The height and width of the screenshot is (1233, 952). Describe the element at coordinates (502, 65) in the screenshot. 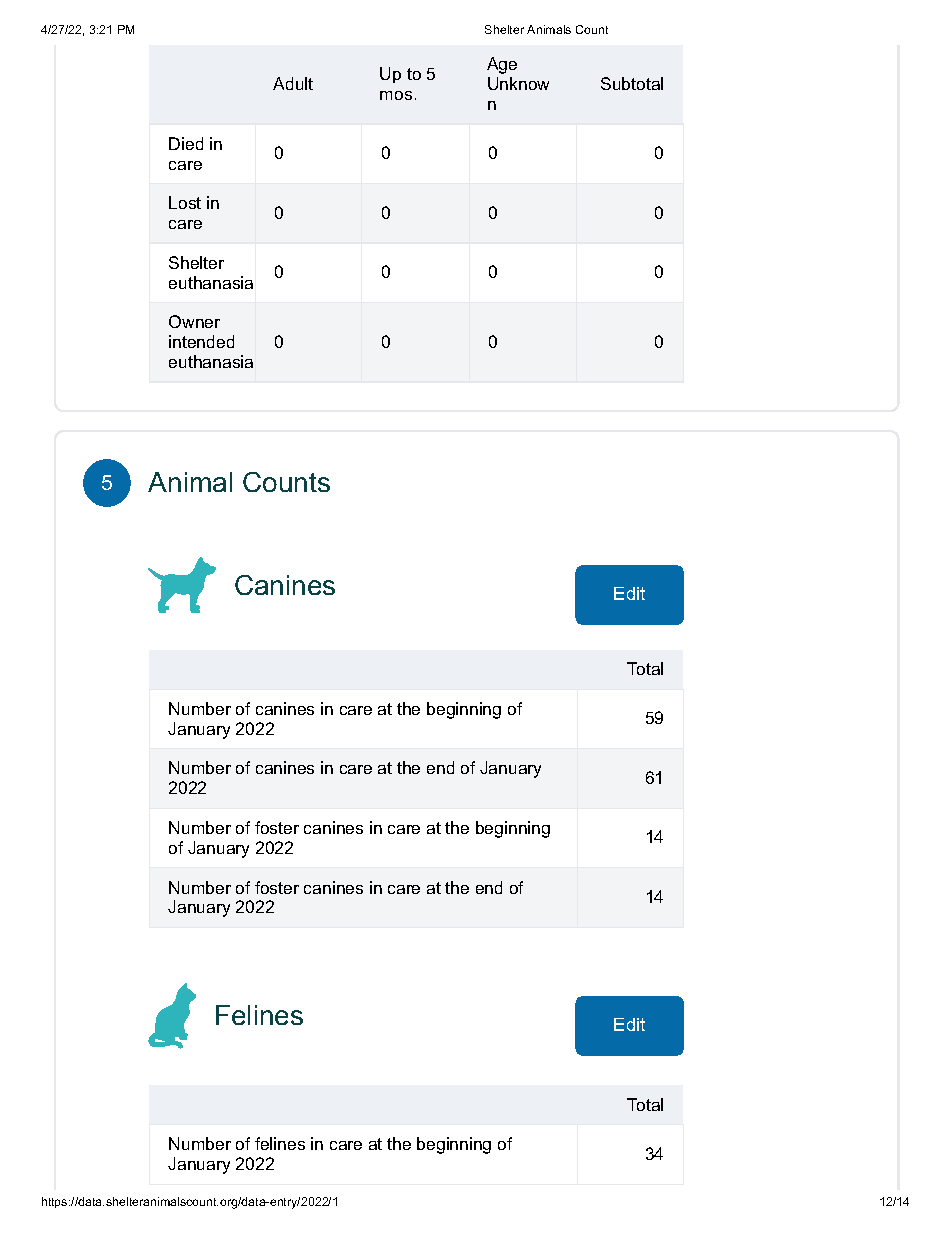

I see `Age` at that location.
